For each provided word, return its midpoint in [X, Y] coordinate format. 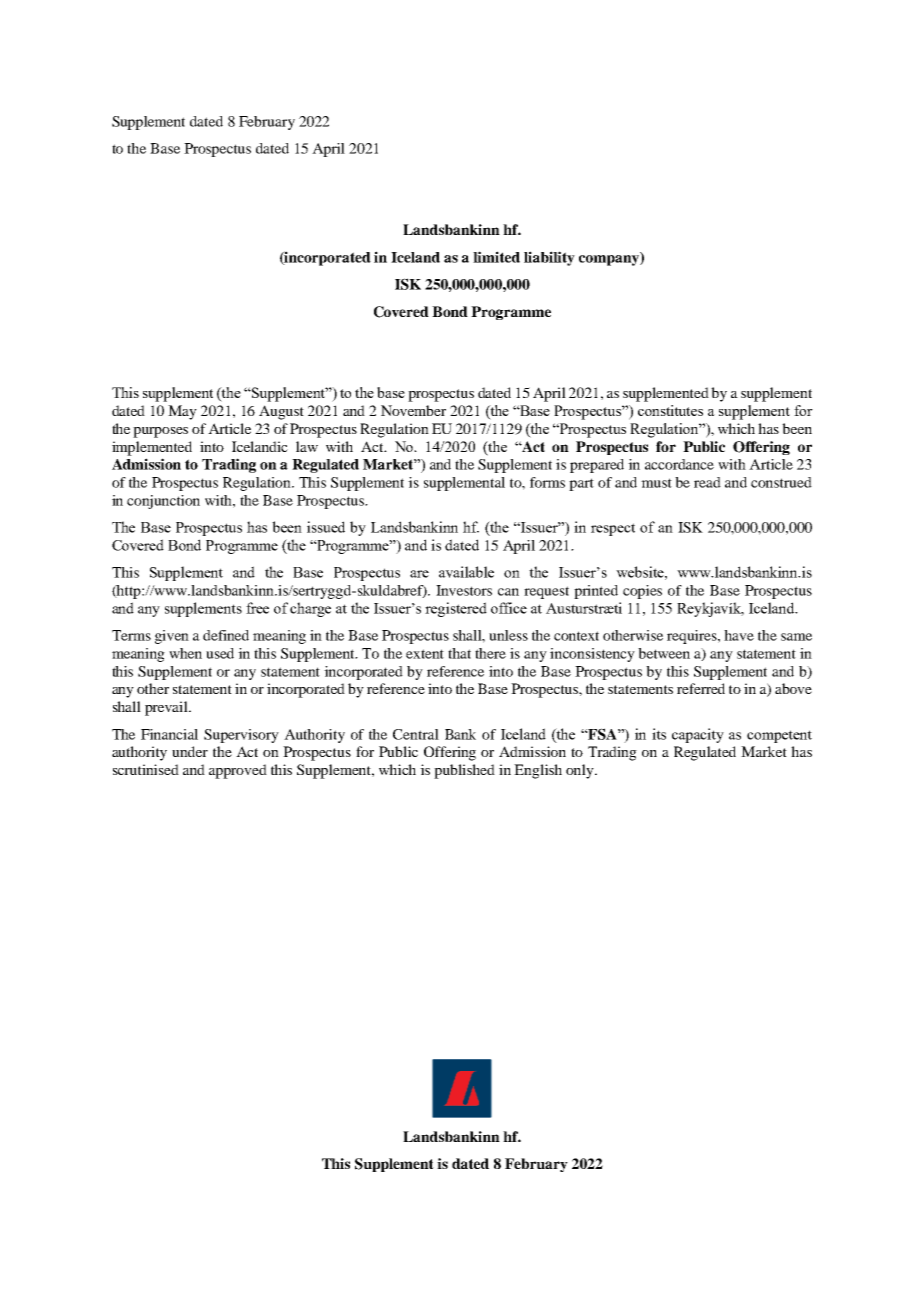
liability [549, 258]
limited [496, 257]
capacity [698, 735]
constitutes [670, 410]
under [190, 751]
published [464, 771]
